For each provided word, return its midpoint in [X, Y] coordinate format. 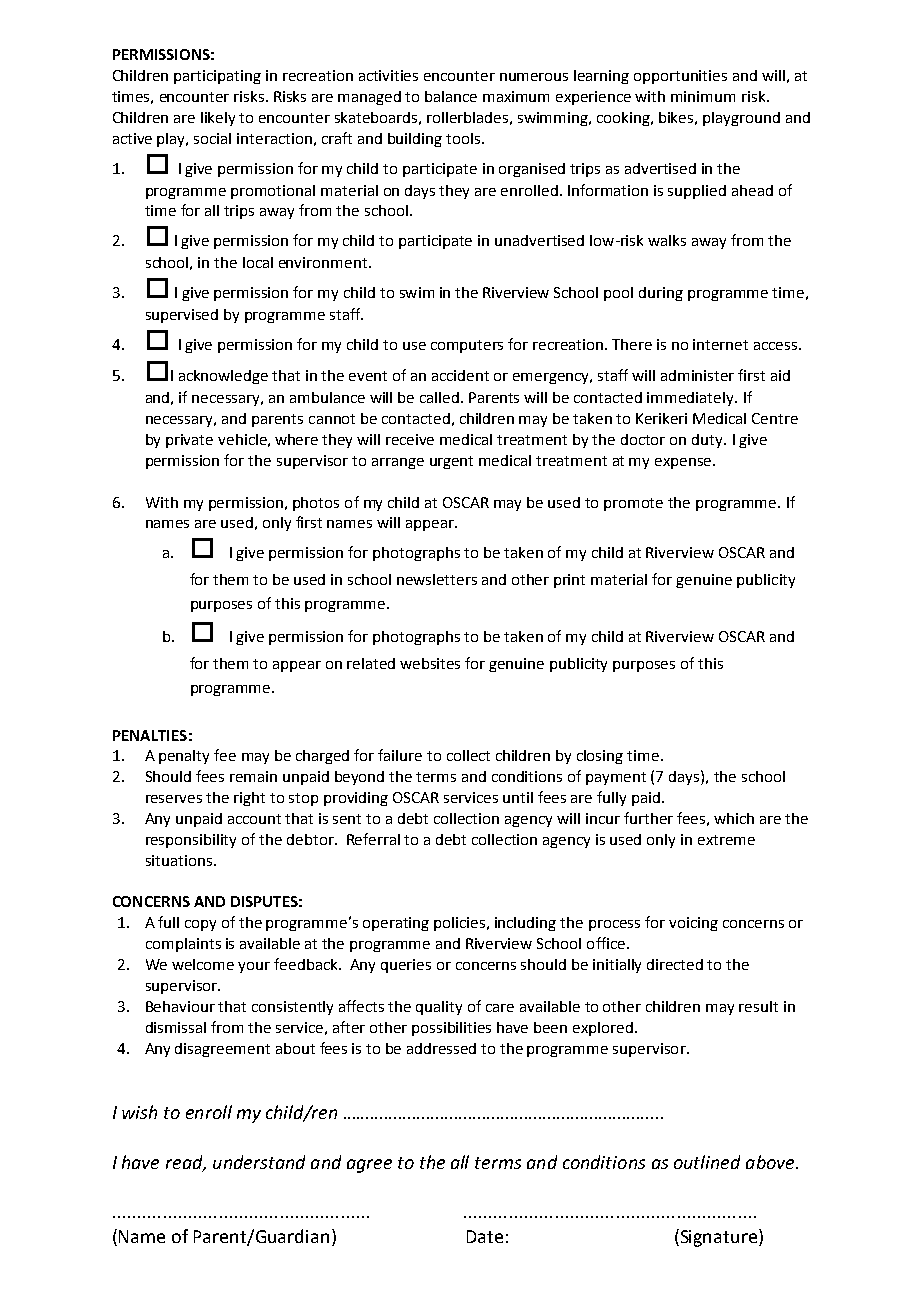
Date [485, 1236]
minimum [703, 96]
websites [430, 663]
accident [460, 375]
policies [461, 924]
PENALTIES [150, 735]
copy [200, 925]
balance [451, 96]
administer [697, 375]
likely [218, 119]
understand [259, 1162]
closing [600, 757]
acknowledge [223, 377]
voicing [693, 924]
